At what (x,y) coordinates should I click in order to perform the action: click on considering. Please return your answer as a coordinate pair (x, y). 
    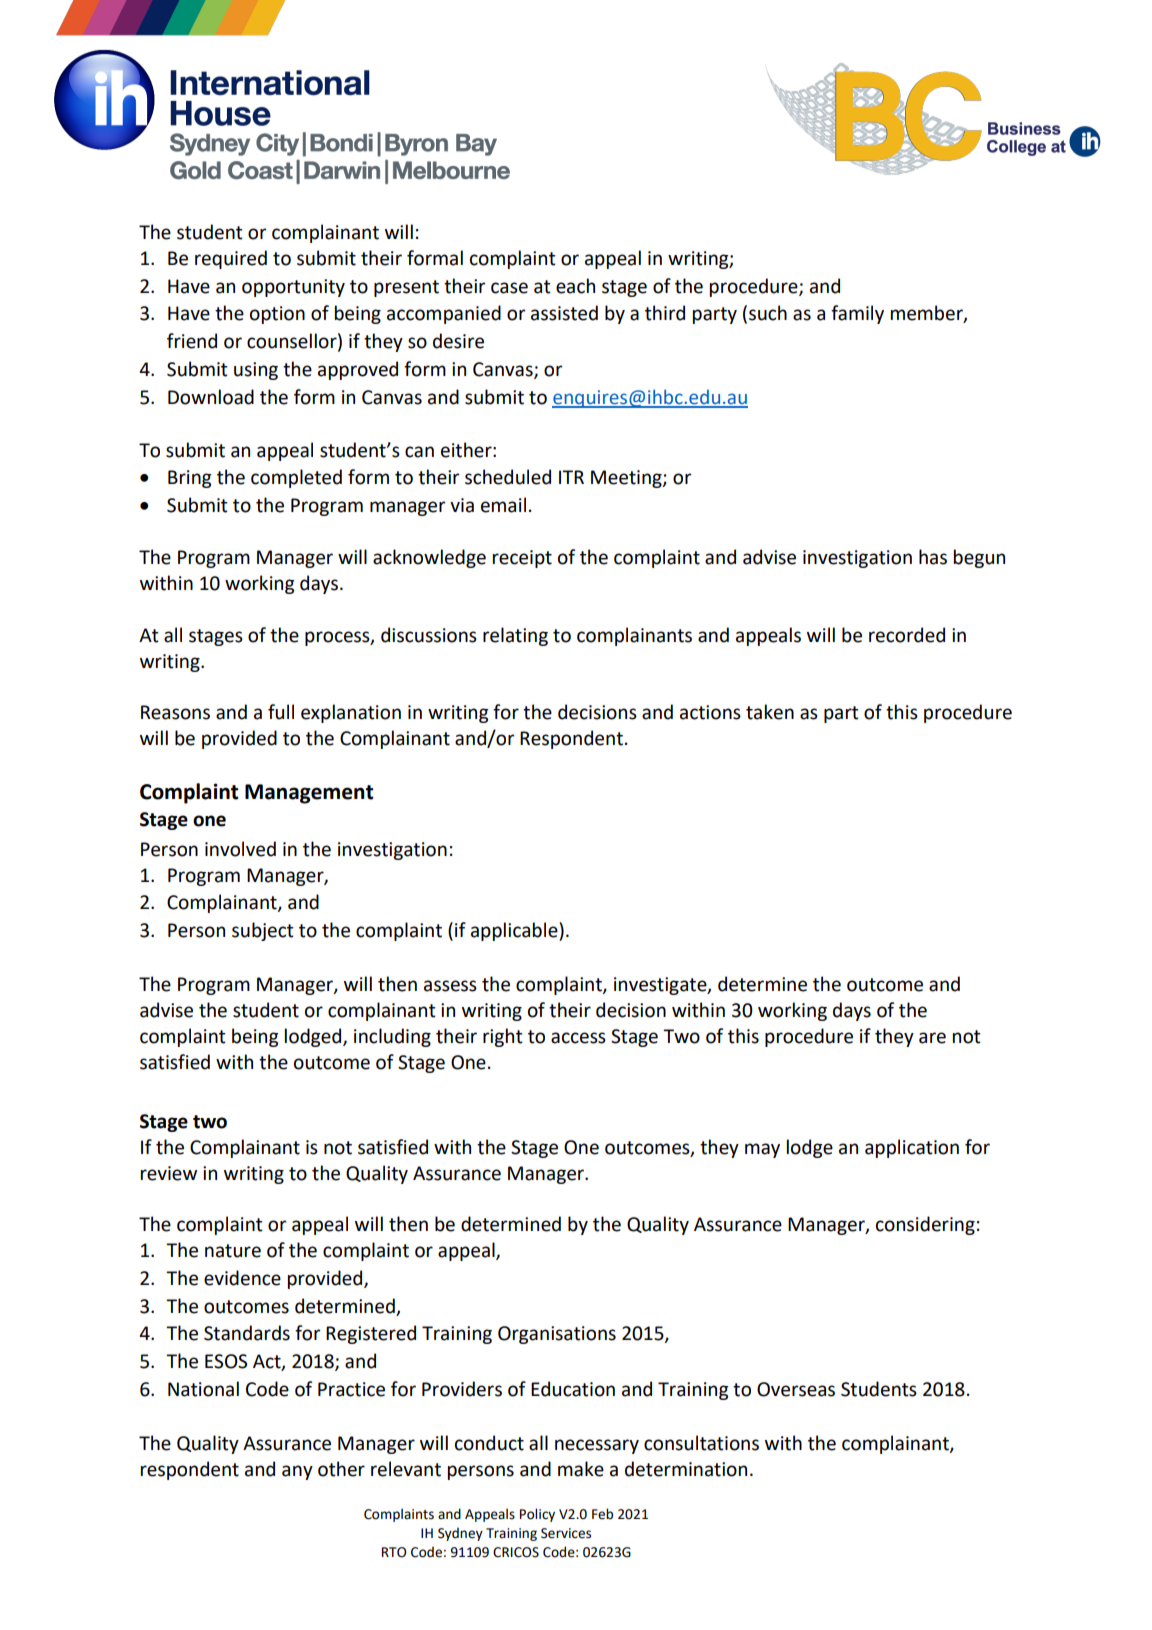
    Looking at the image, I should click on (925, 1225).
